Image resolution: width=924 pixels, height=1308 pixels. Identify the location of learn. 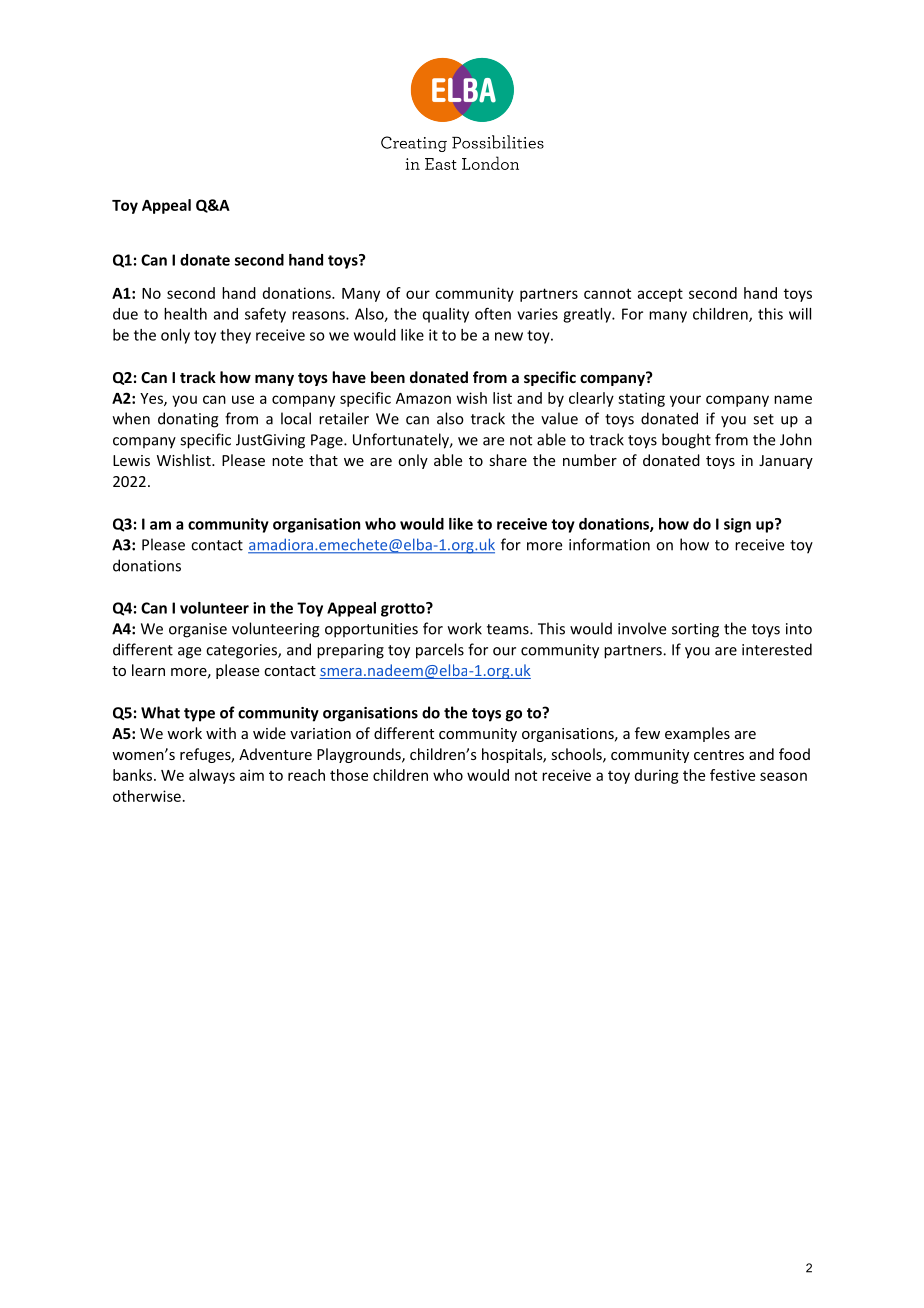
(148, 670).
